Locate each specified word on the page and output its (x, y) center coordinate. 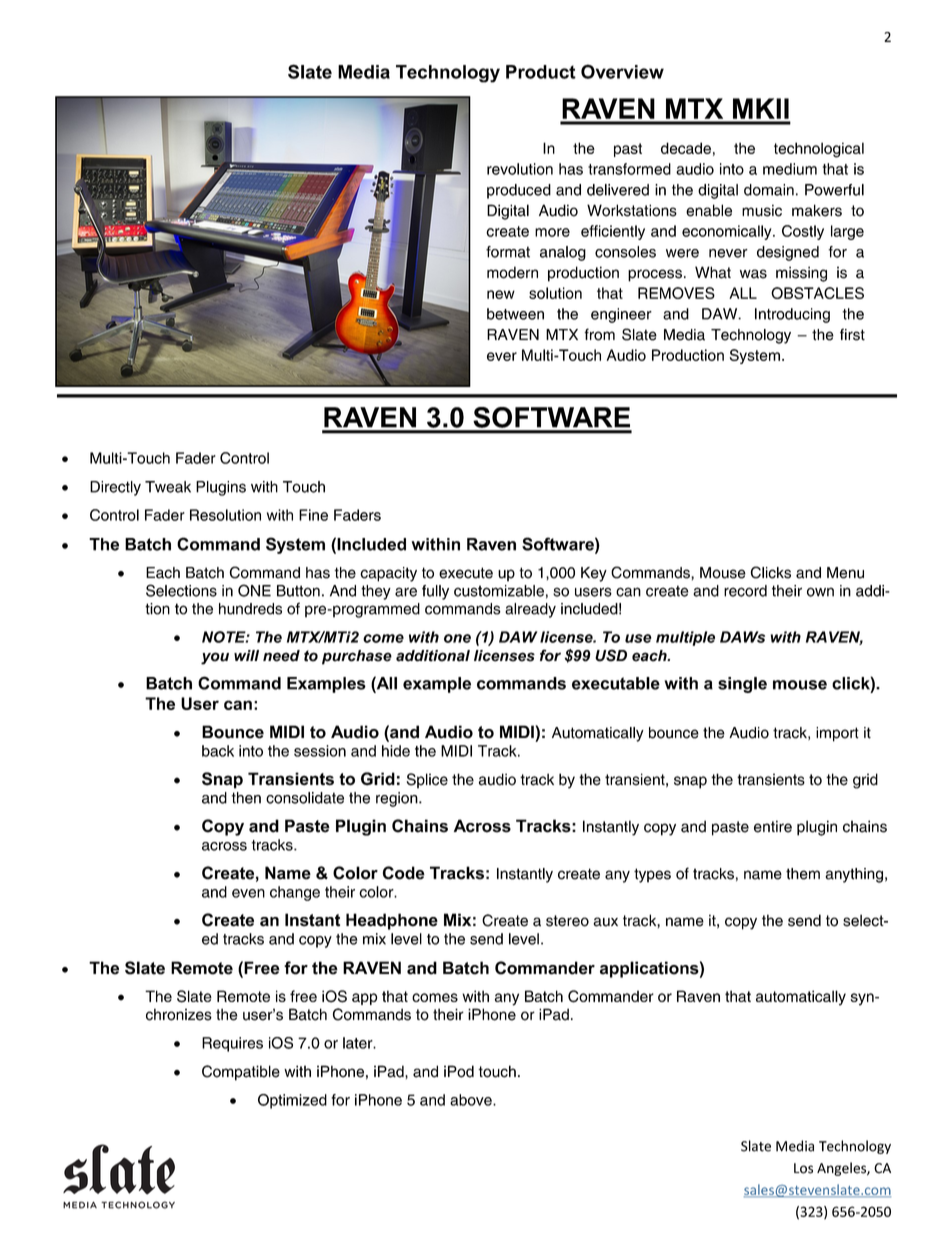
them (803, 874)
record (745, 591)
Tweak (168, 487)
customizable (499, 591)
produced (519, 191)
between (515, 314)
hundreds (250, 609)
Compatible (241, 1073)
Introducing (792, 315)
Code (404, 873)
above (472, 1100)
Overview (622, 71)
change (295, 893)
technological (819, 150)
